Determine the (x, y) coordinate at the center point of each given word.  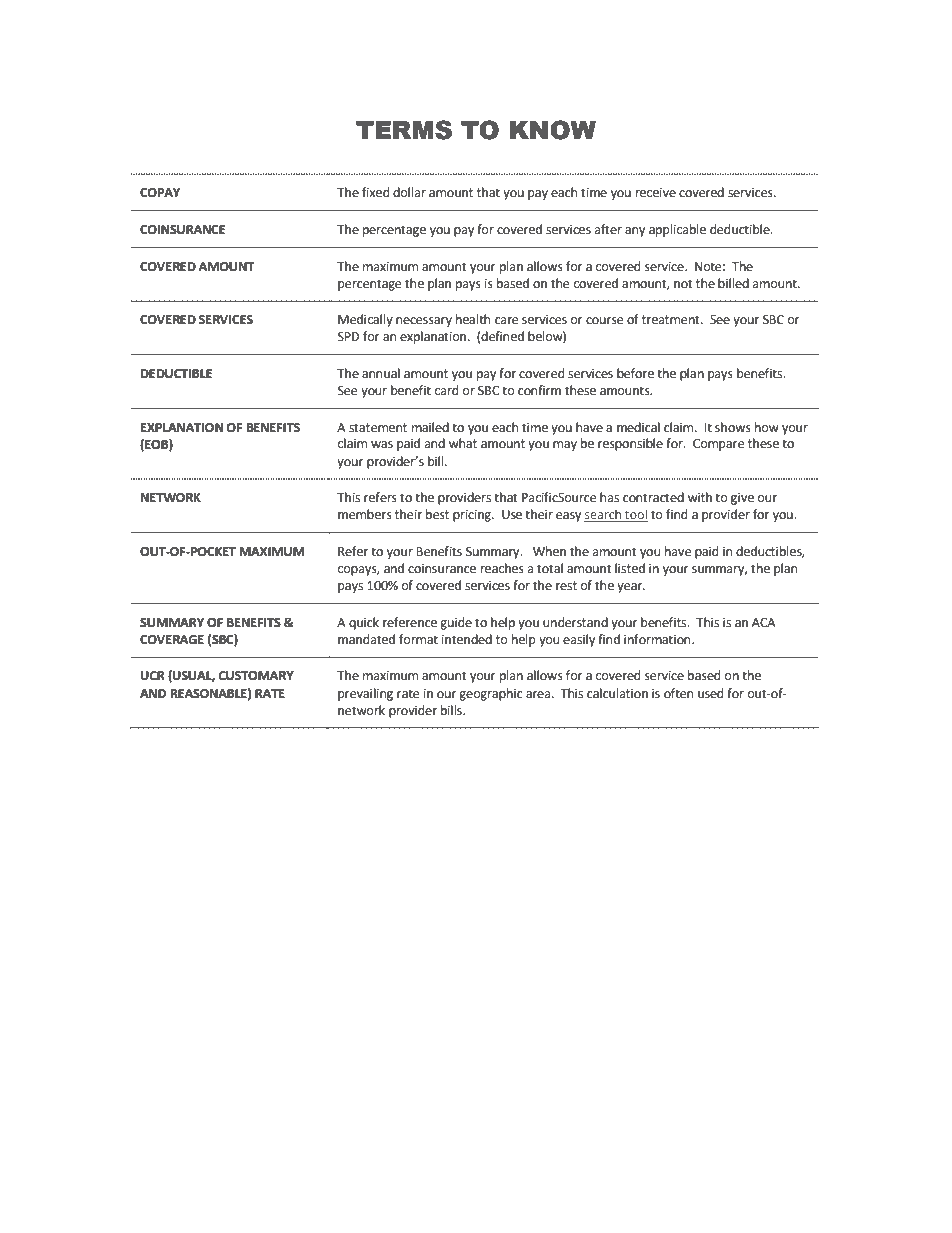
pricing (473, 516)
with (700, 497)
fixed (376, 192)
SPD (348, 337)
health (473, 319)
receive (656, 193)
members (365, 514)
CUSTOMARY (256, 676)
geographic (490, 694)
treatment (672, 320)
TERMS (404, 130)
